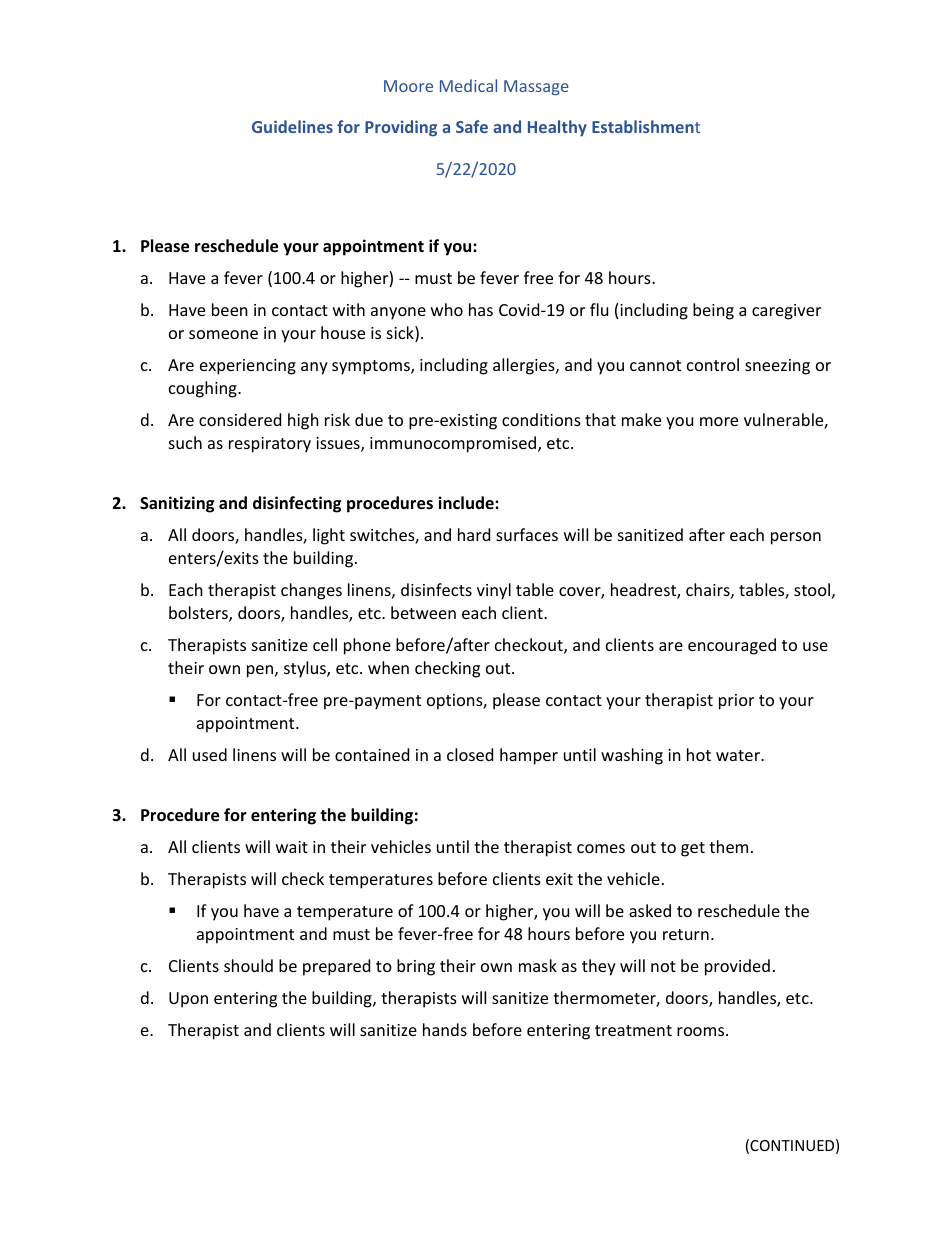 This screenshot has height=1233, width=952. Describe the element at coordinates (702, 1031) in the screenshot. I see `rooms` at that location.
